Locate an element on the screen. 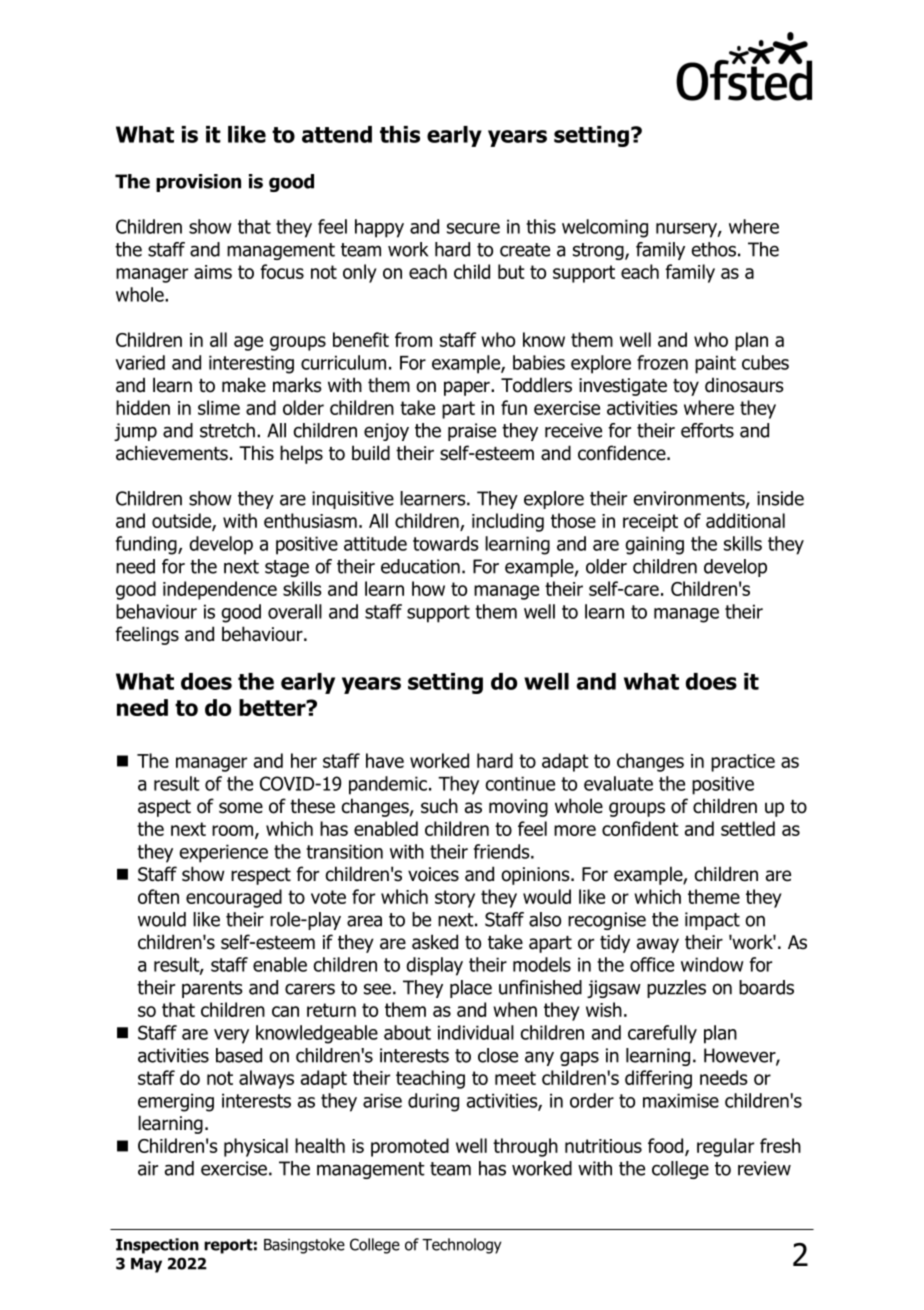  Technology is located at coordinates (461, 1246).
